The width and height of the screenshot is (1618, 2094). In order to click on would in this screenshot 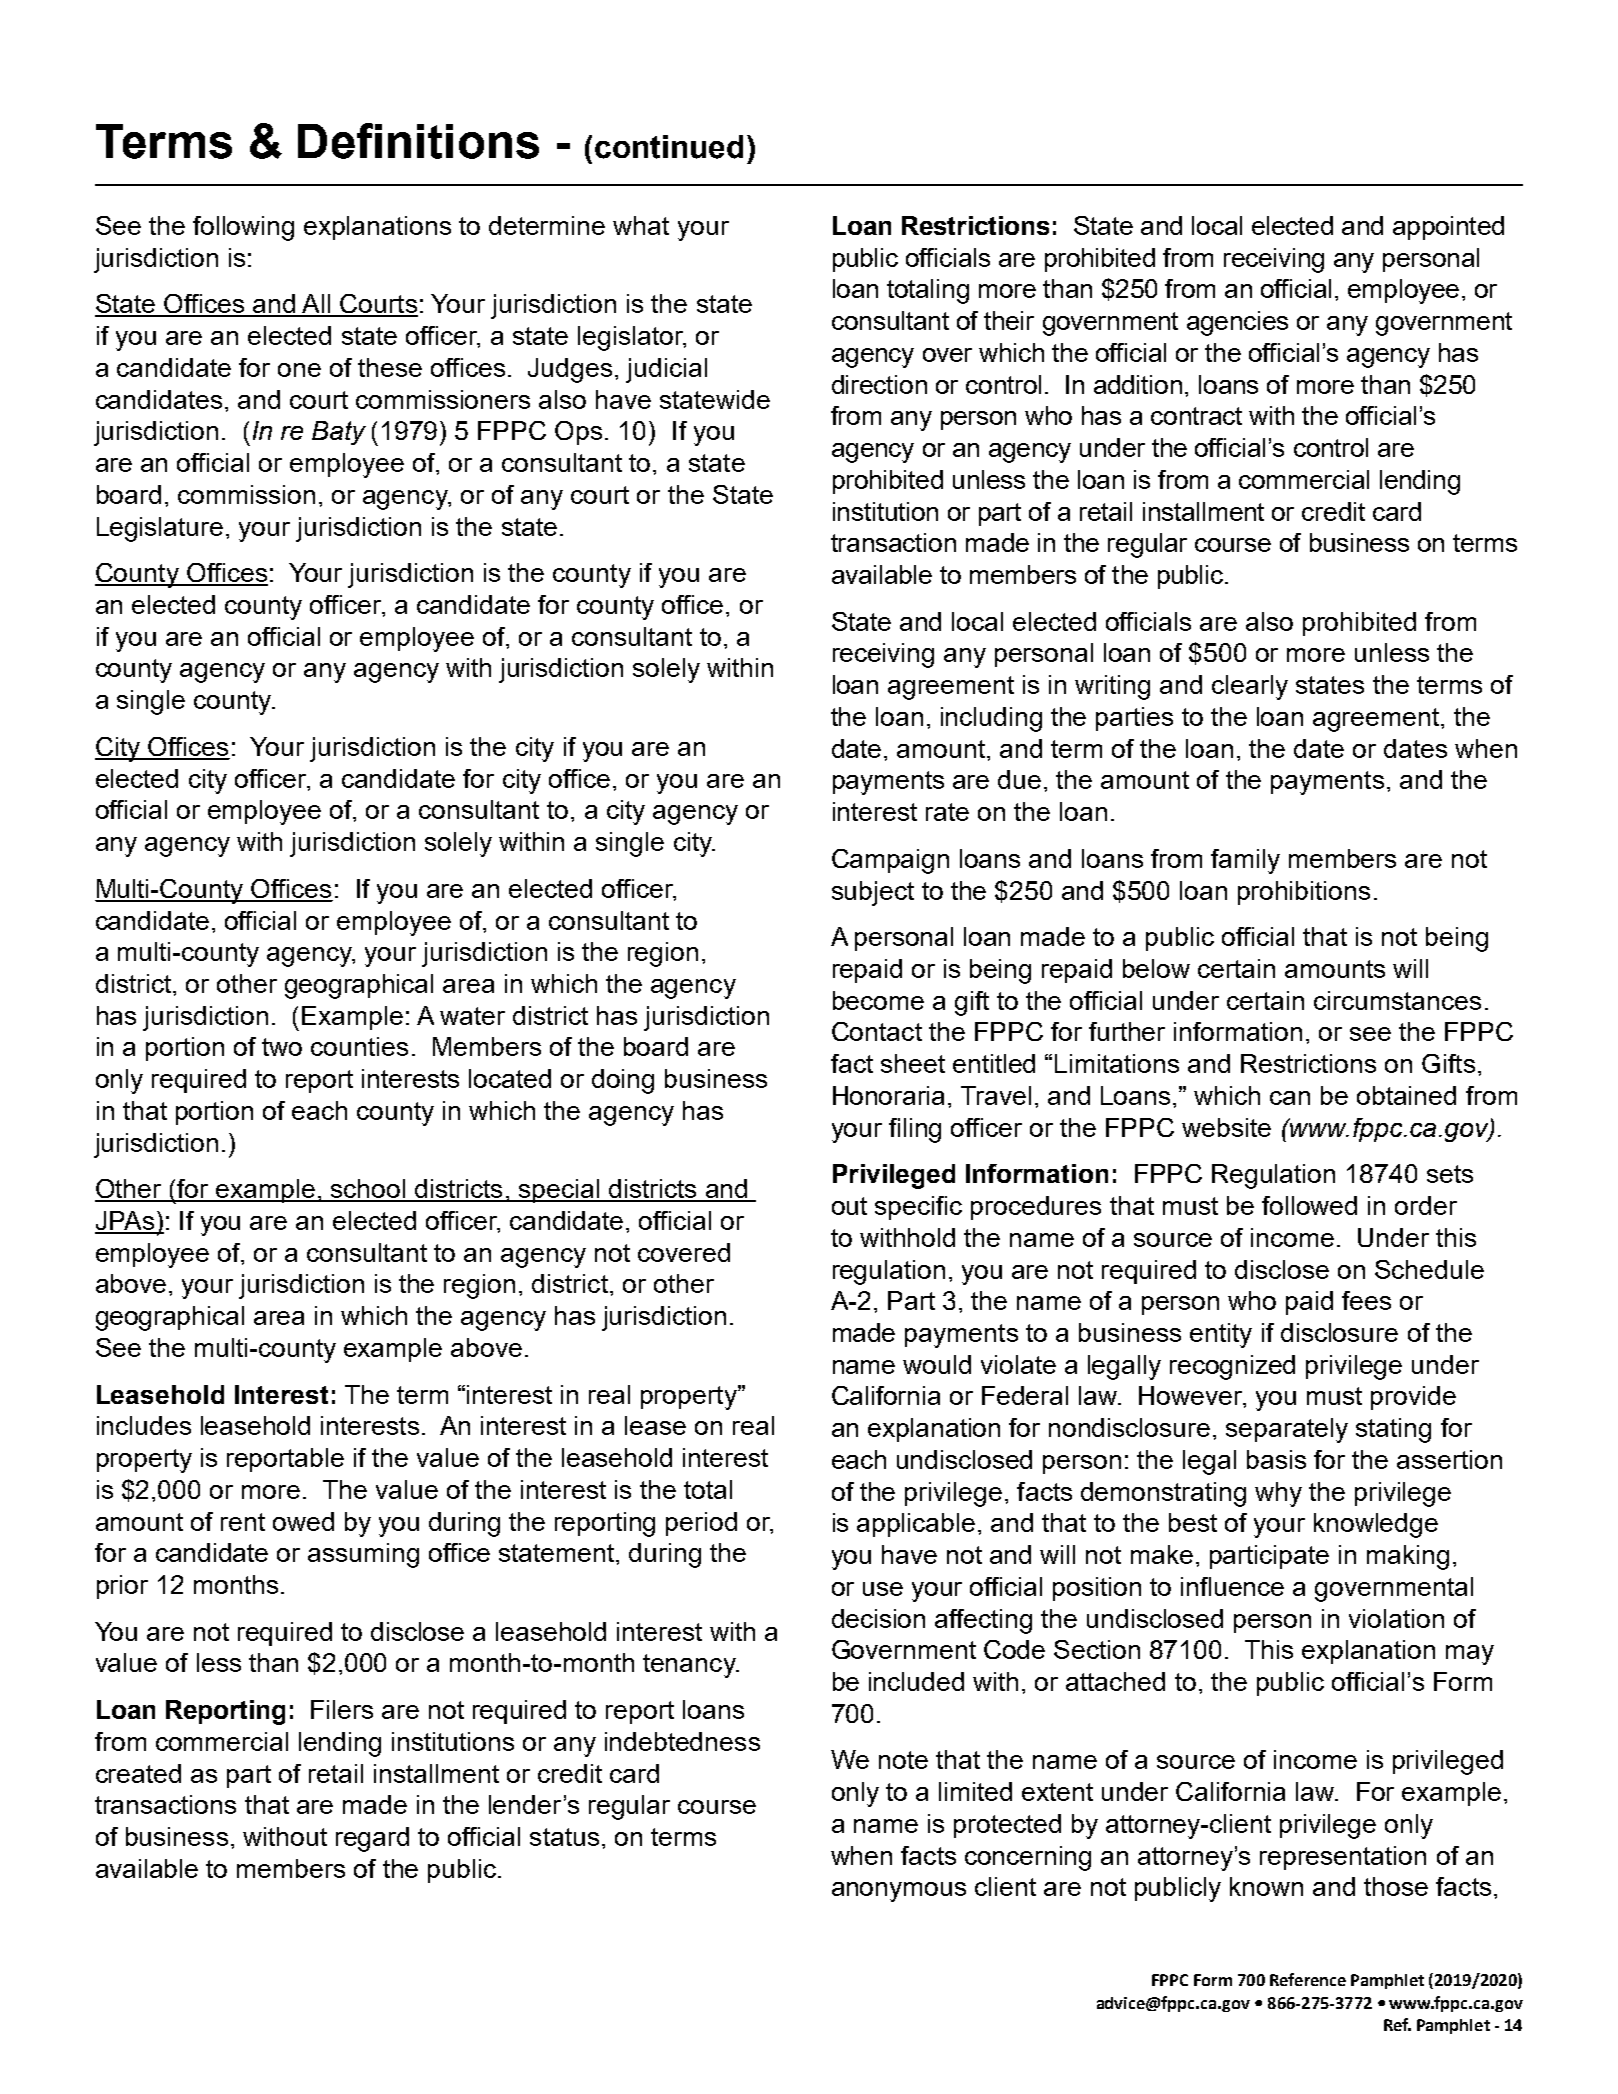, I will do `click(937, 1364)`.
